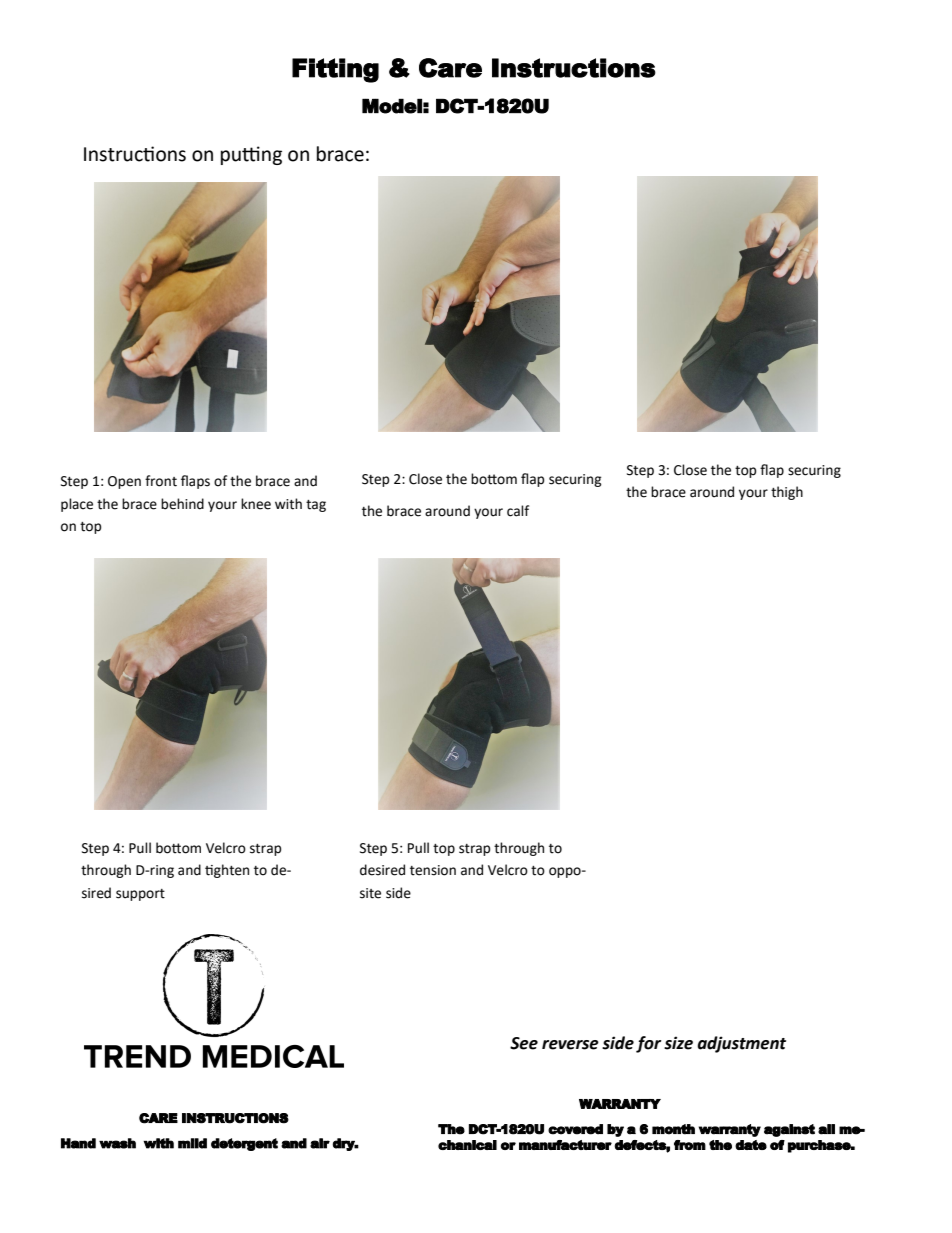 The width and height of the screenshot is (952, 1233). I want to click on knee, so click(256, 504).
